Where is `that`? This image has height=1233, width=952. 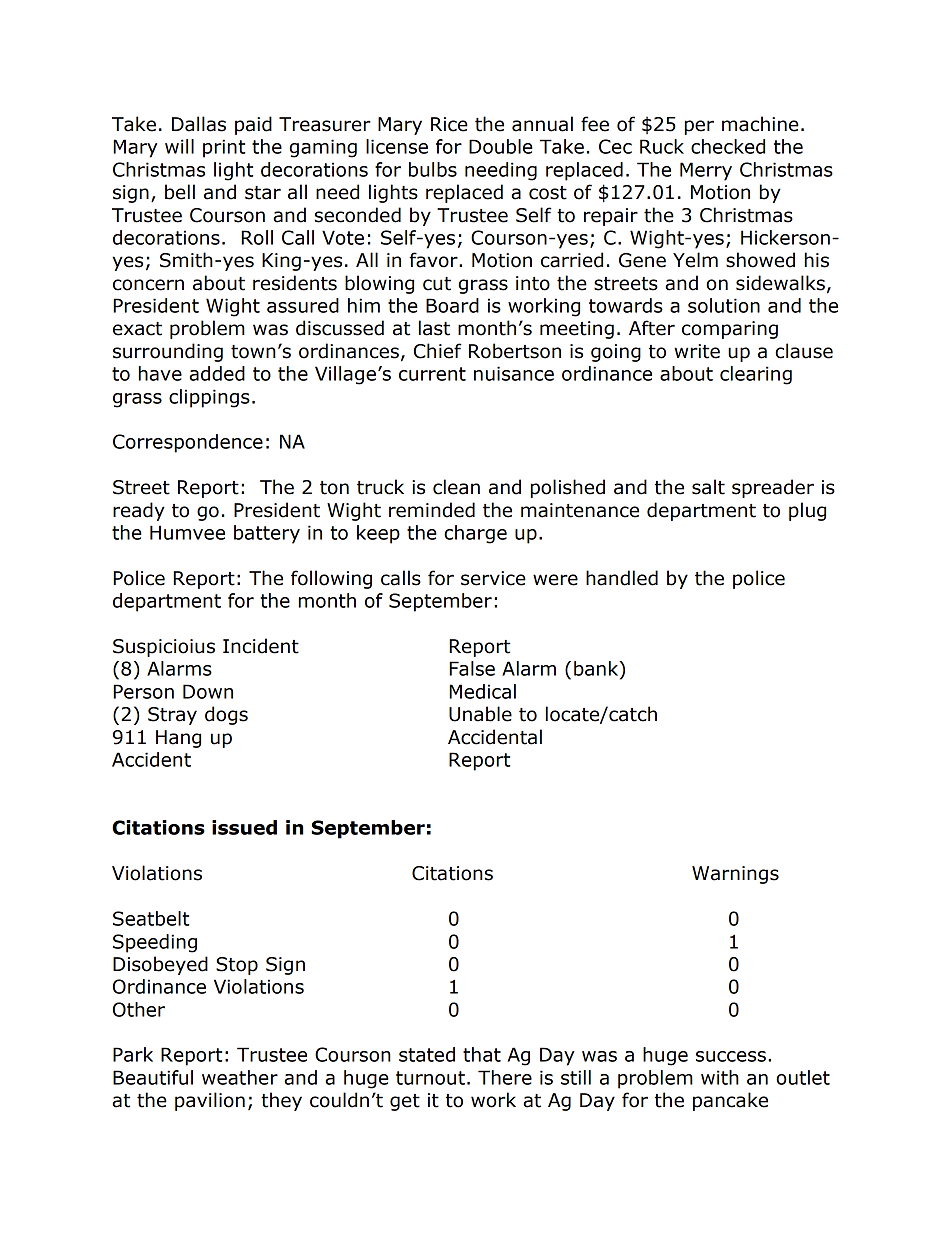
that is located at coordinates (482, 1054).
